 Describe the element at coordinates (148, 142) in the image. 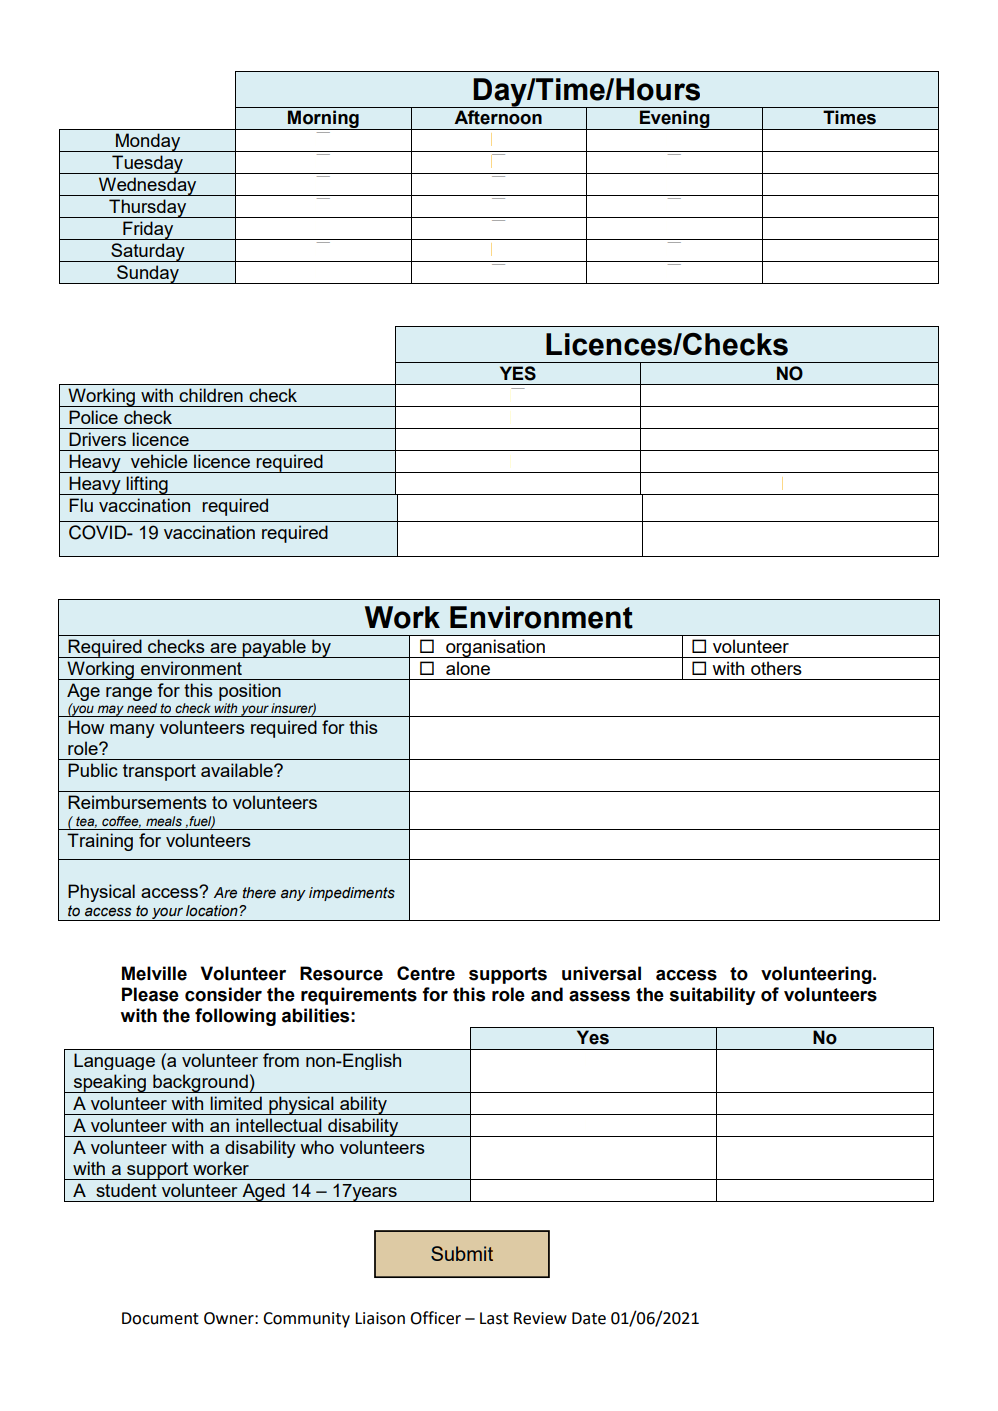

I see `Monday` at that location.
